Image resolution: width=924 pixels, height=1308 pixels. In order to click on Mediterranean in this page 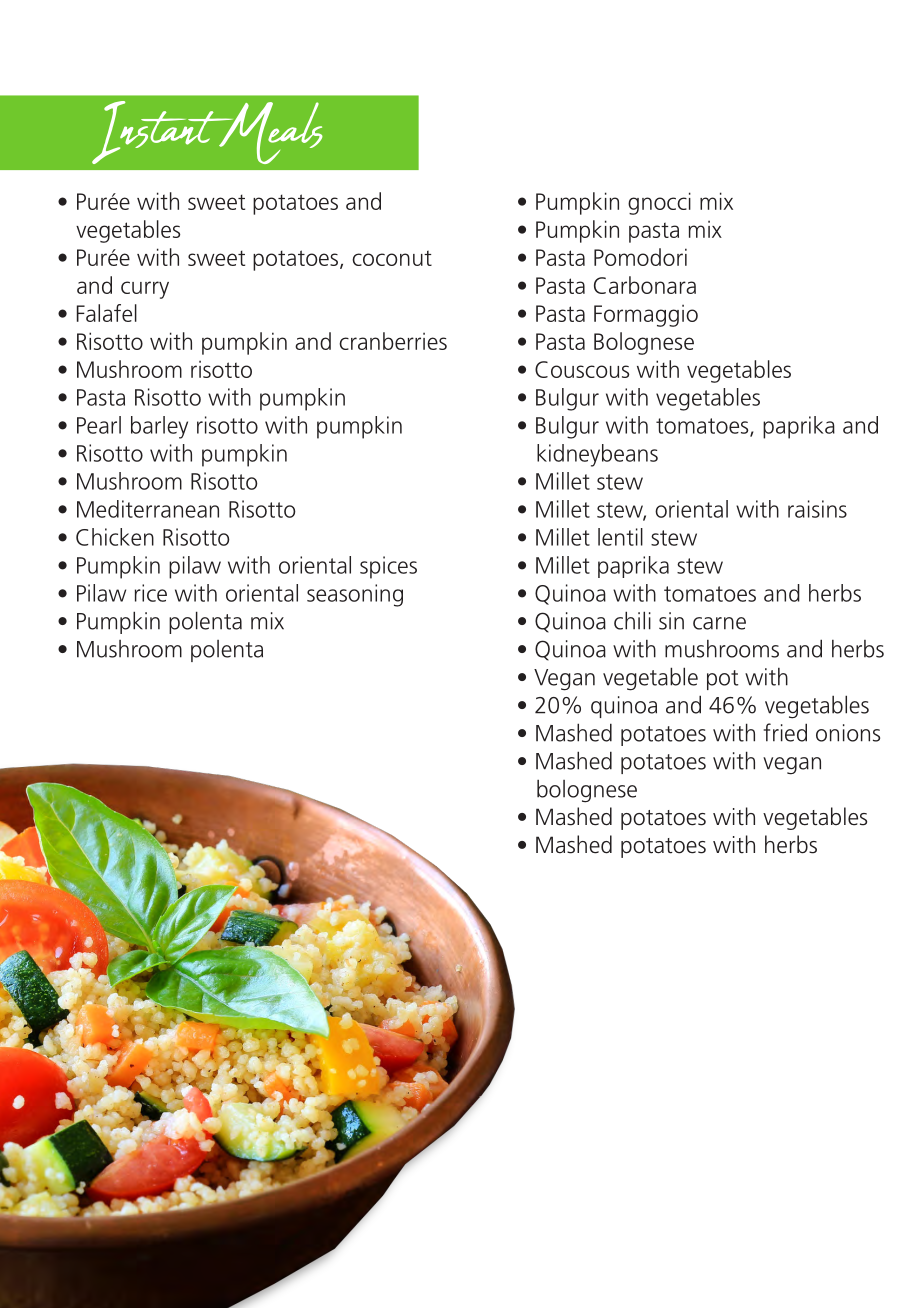, I will do `click(148, 509)`.
